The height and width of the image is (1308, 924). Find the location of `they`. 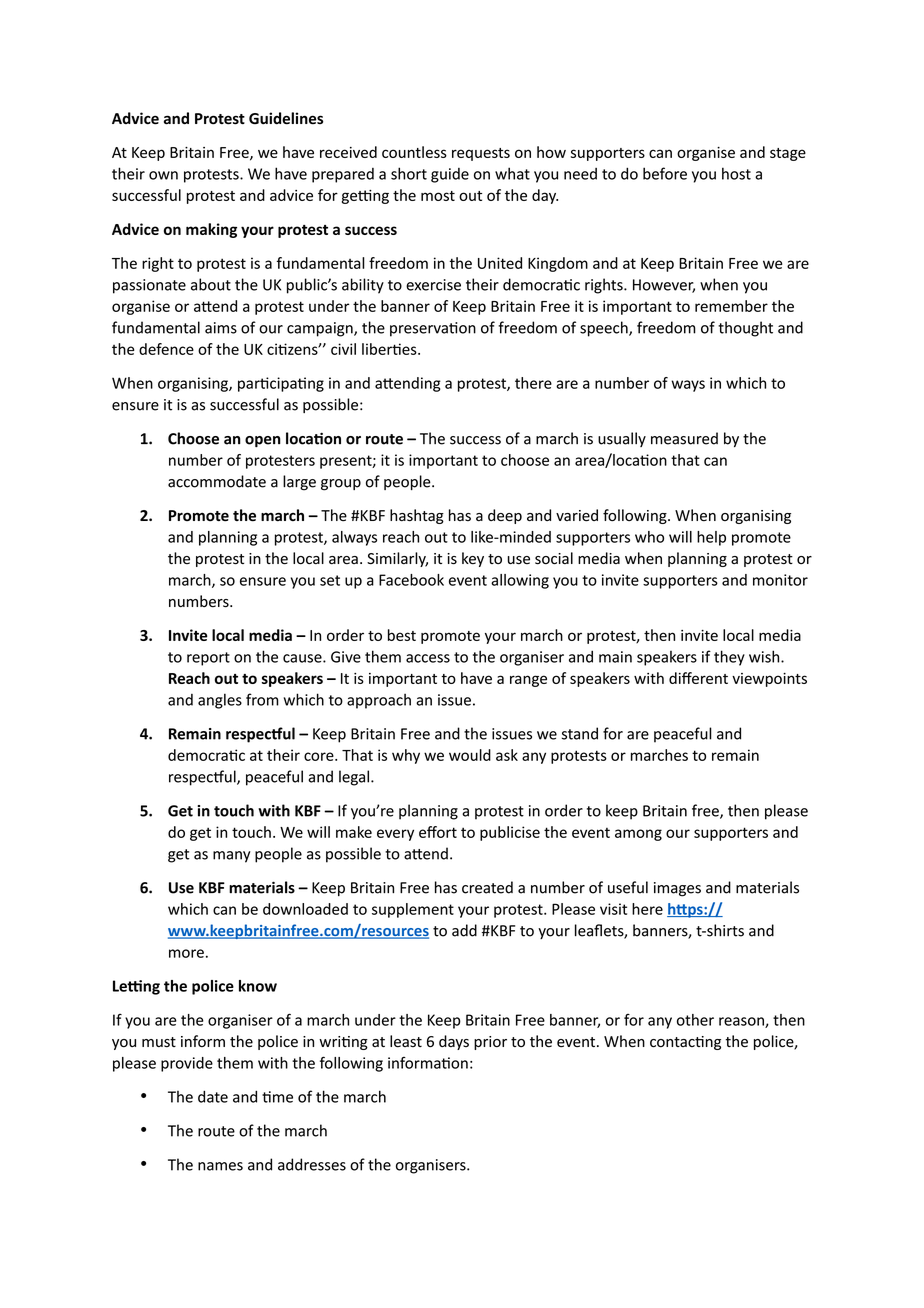

they is located at coordinates (729, 658).
